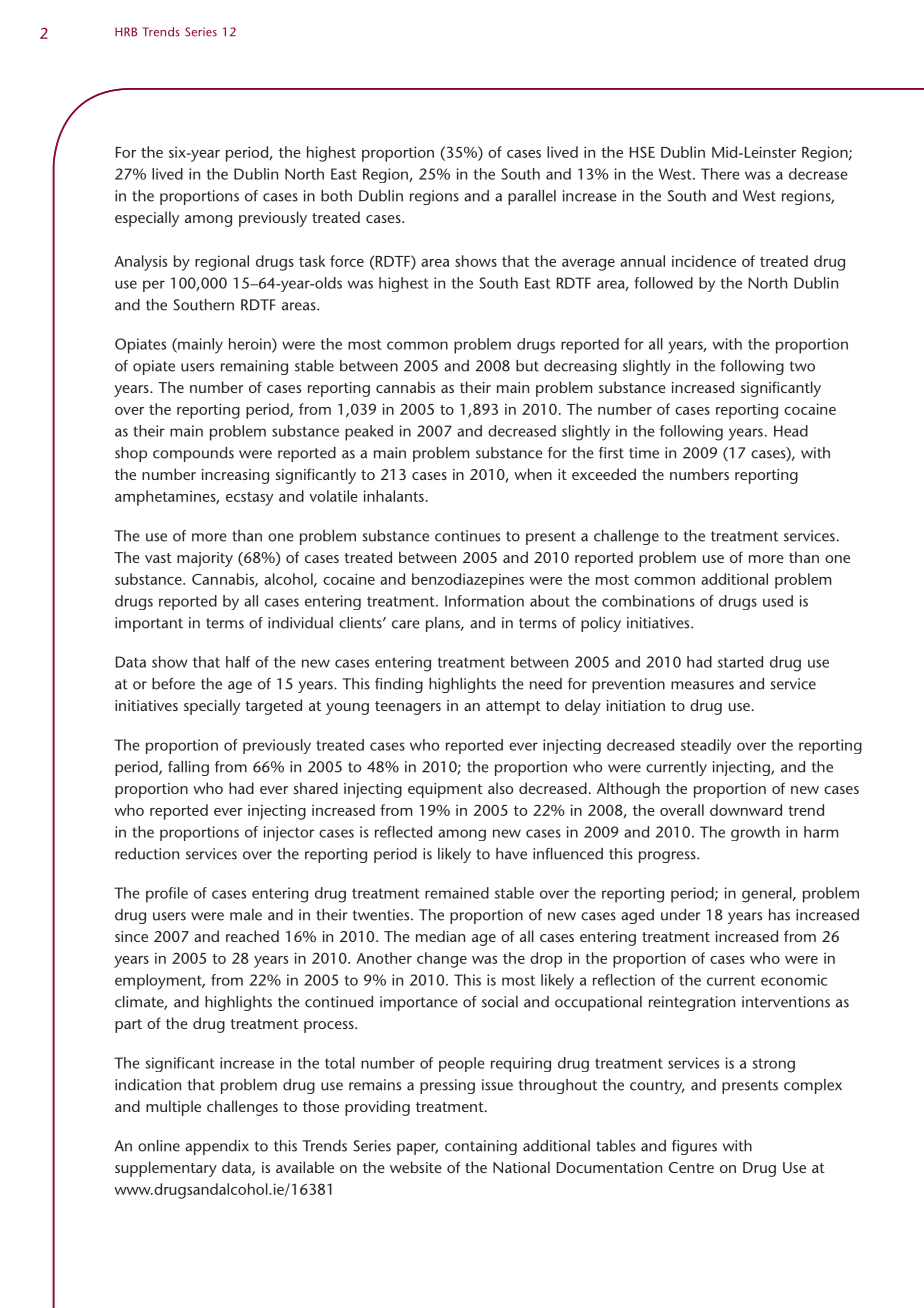  What do you see at coordinates (694, 1147) in the screenshot?
I see `figures` at bounding box center [694, 1147].
